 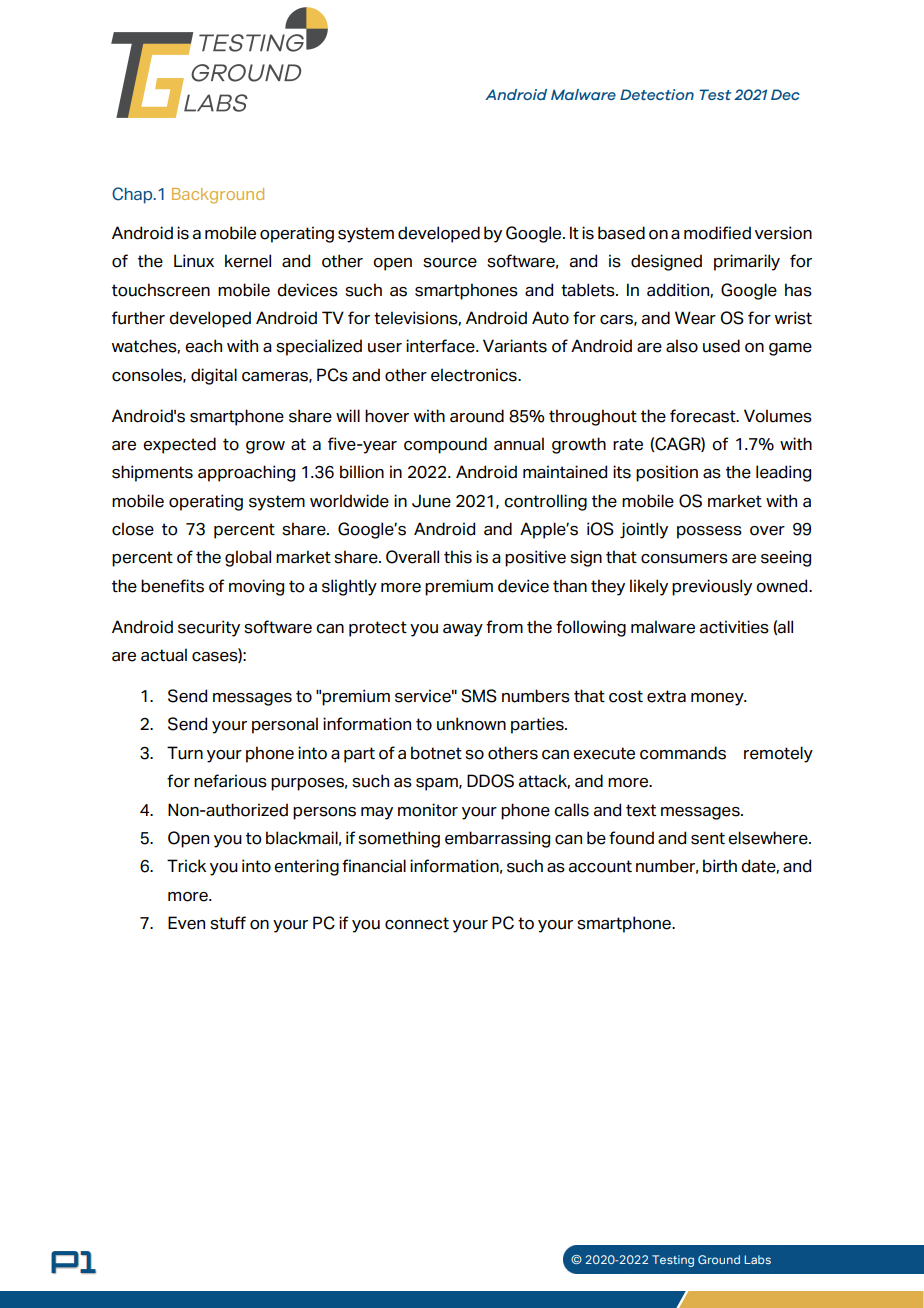 What do you see at coordinates (441, 346) in the screenshot?
I see `interface` at bounding box center [441, 346].
